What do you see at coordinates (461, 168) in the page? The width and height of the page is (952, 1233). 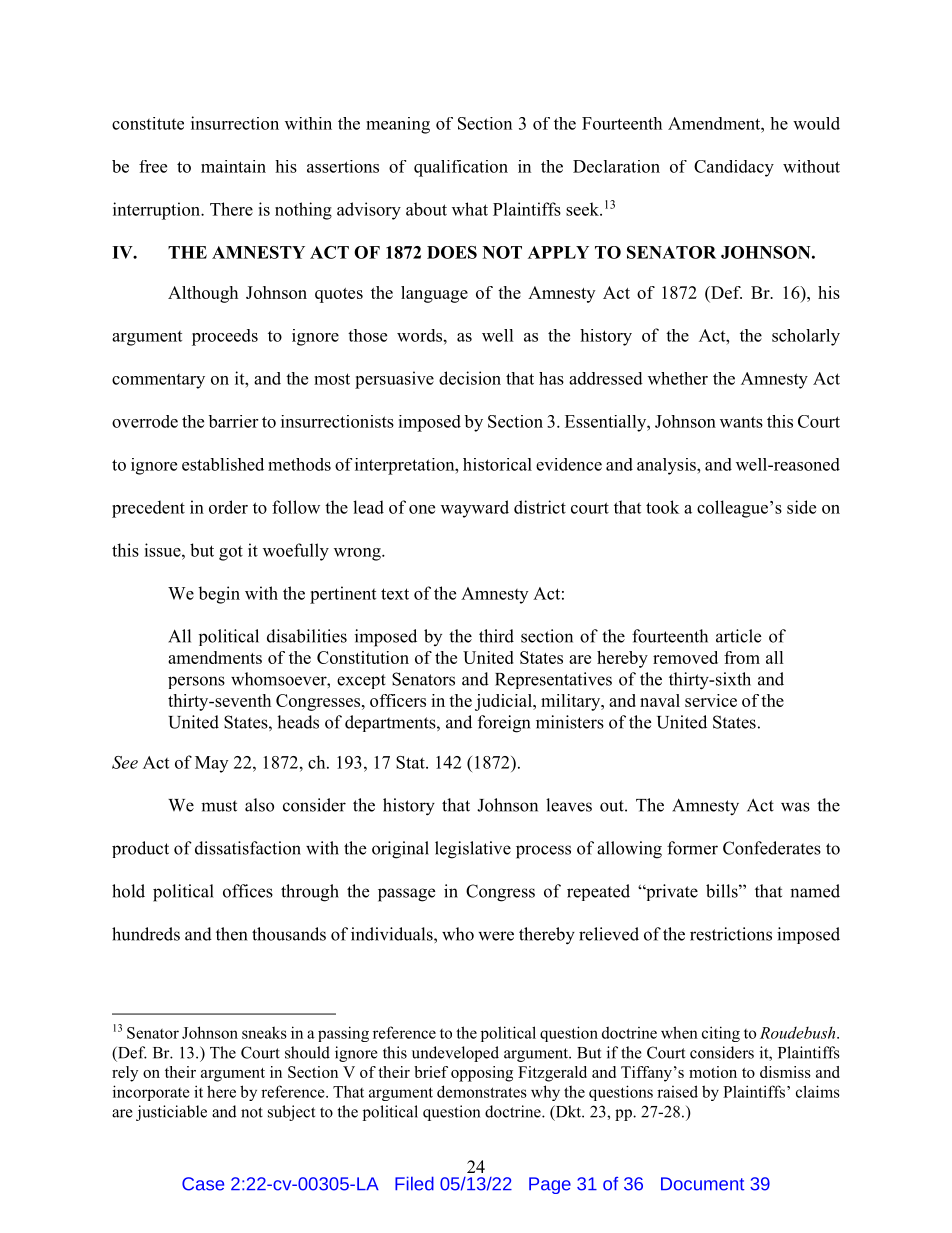 I see `qualification` at bounding box center [461, 168].
